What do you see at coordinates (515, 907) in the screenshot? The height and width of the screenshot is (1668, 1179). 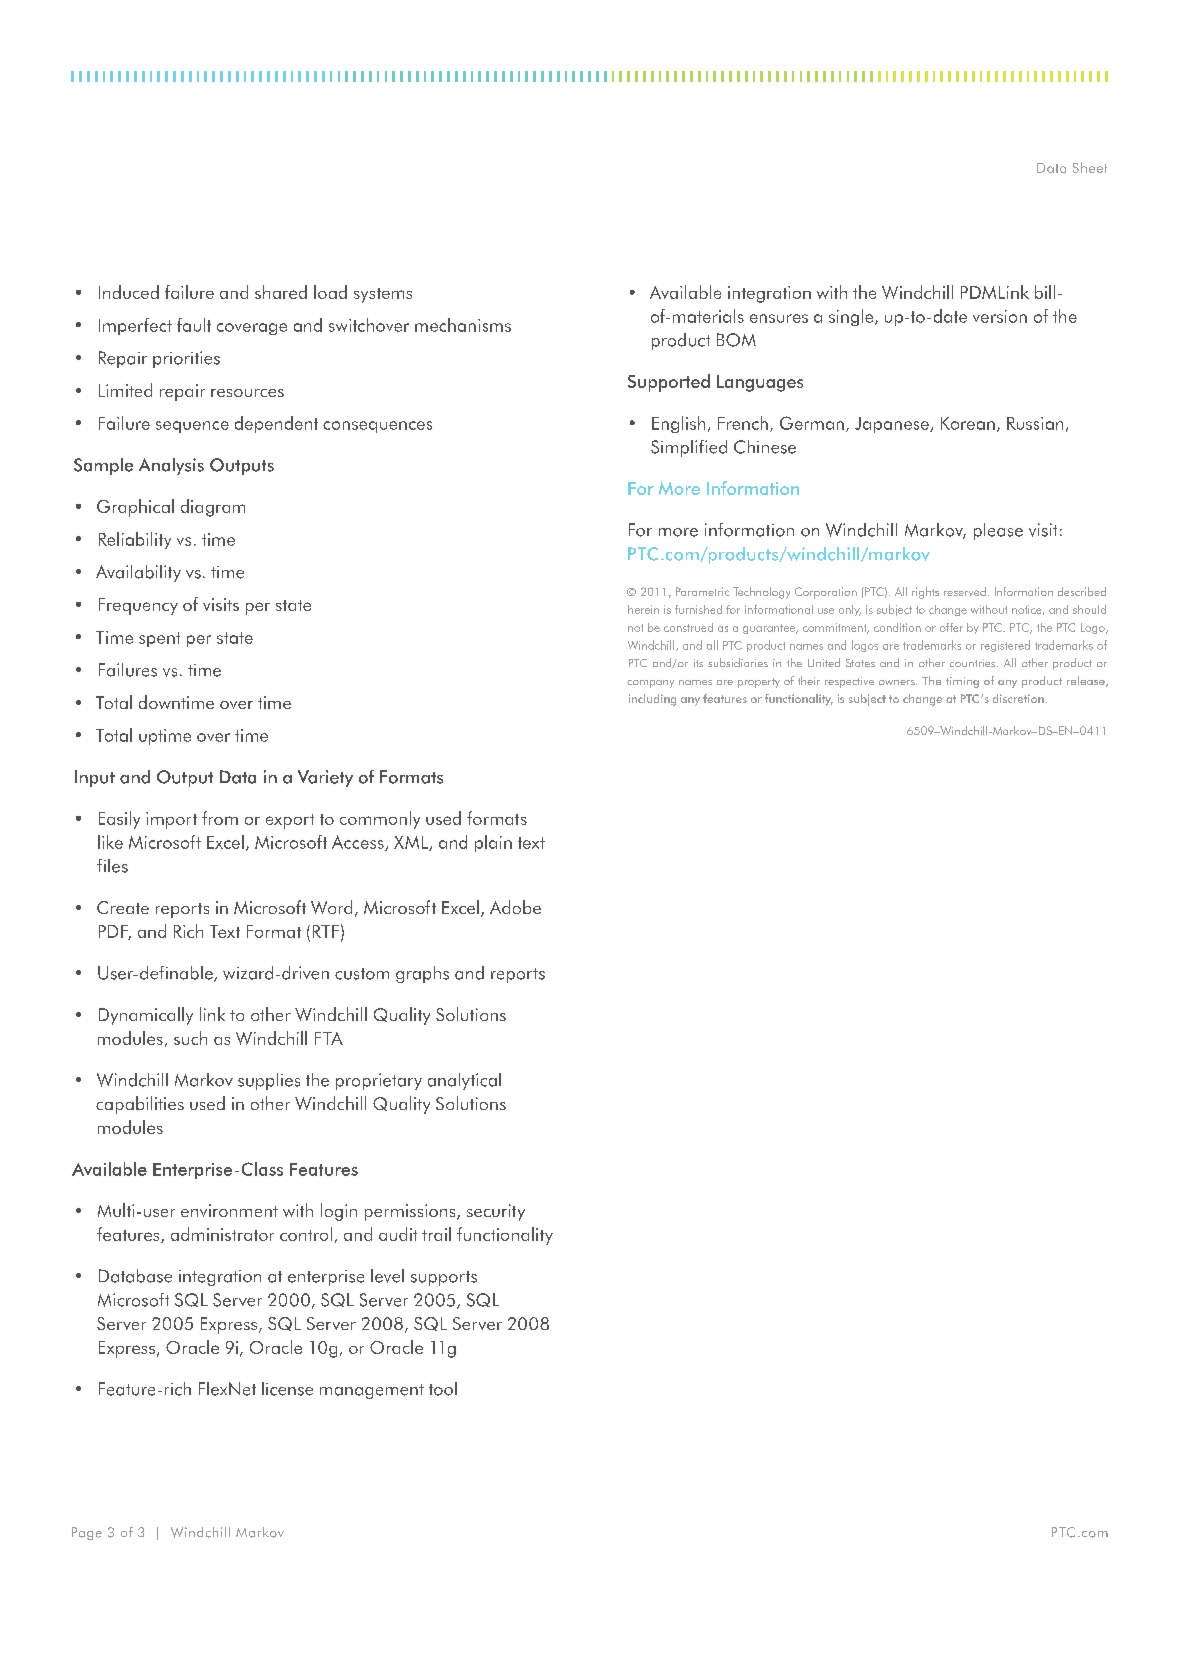 I see `Adobe` at bounding box center [515, 907].
